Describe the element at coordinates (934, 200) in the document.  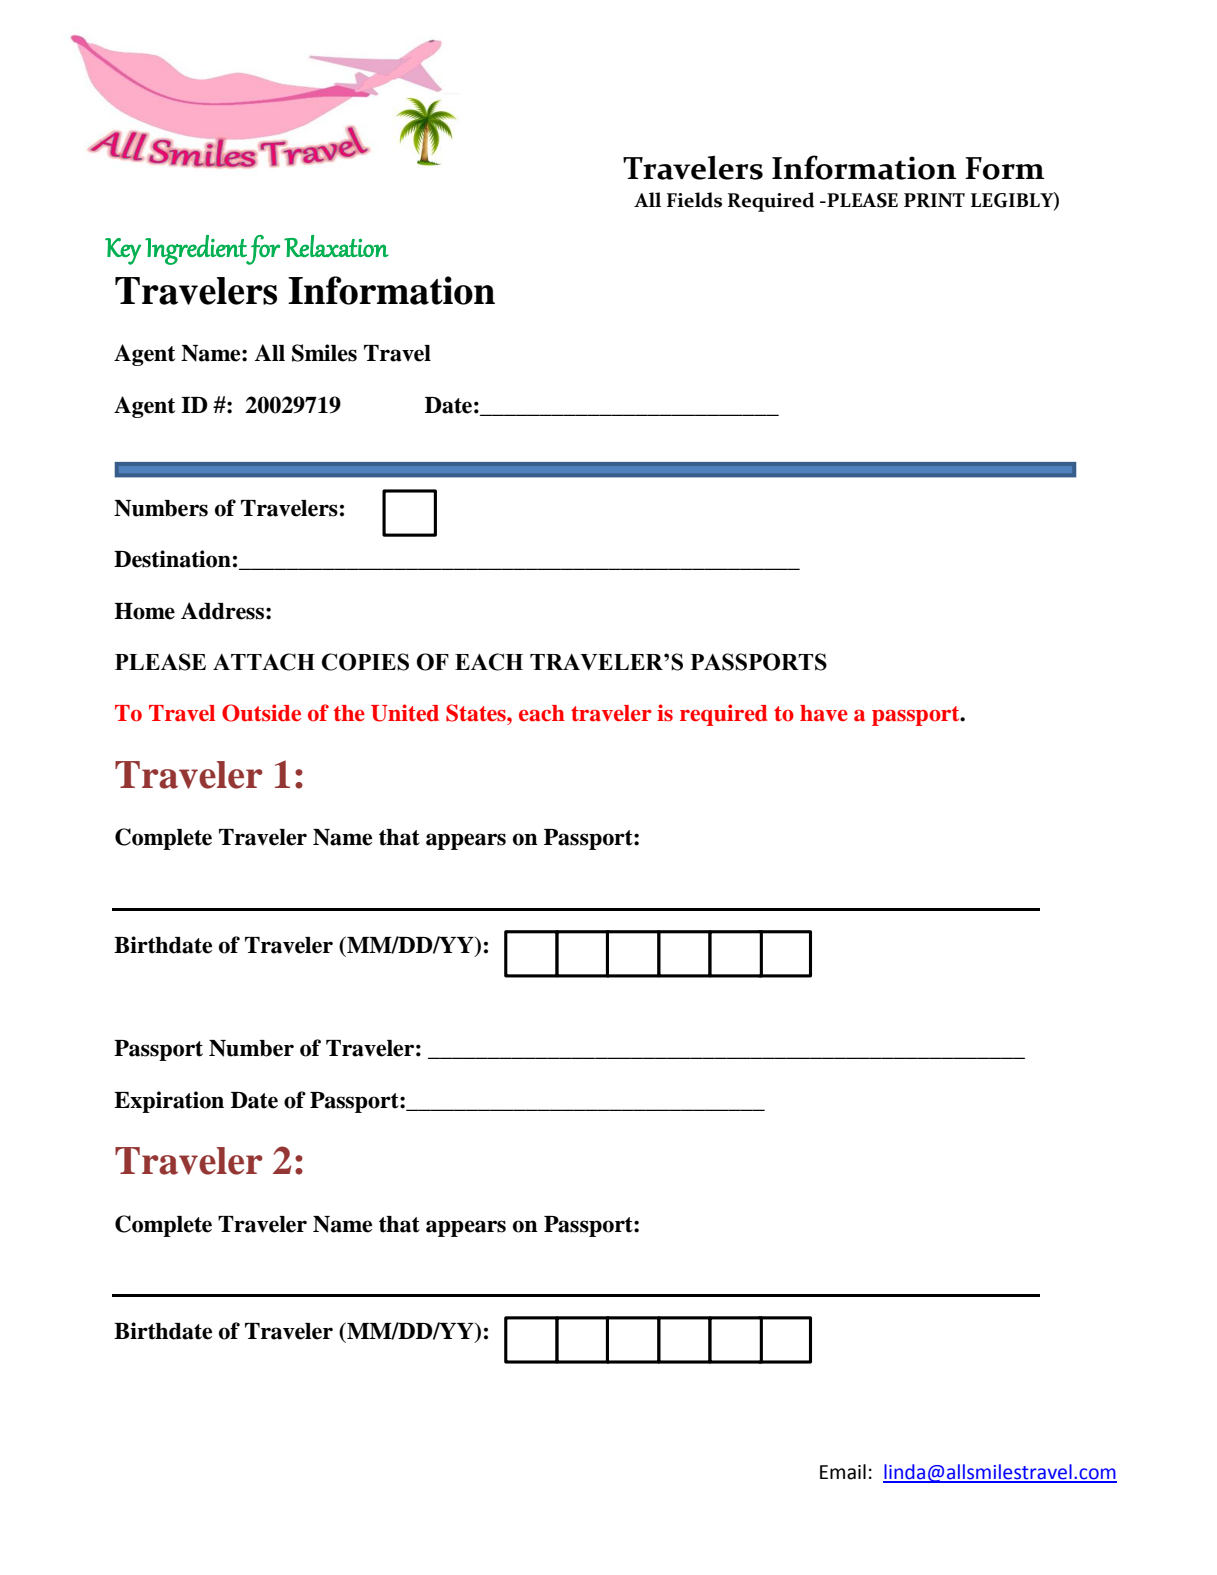
I see `PRINT` at that location.
